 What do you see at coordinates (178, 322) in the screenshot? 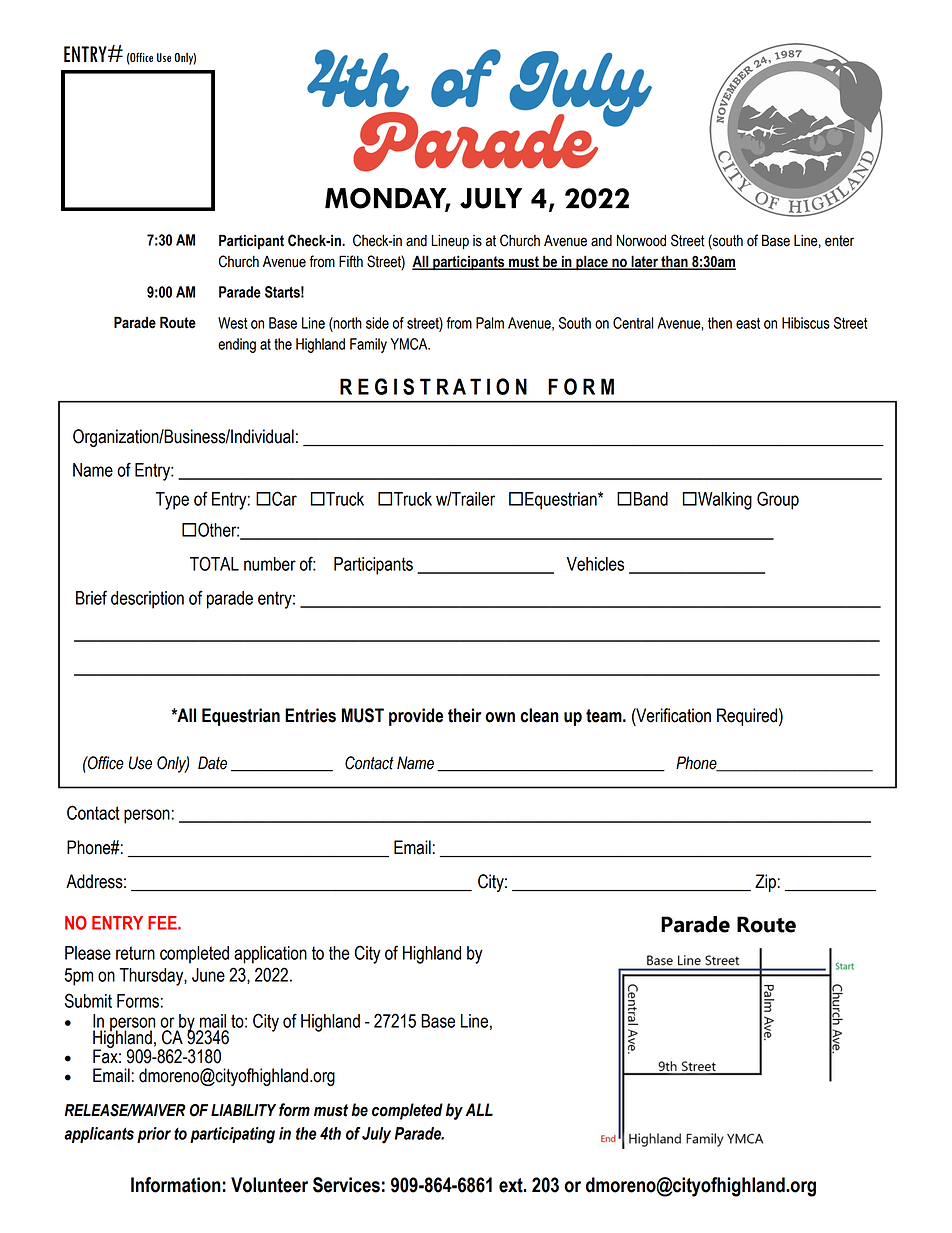
I see `Route` at bounding box center [178, 322].
